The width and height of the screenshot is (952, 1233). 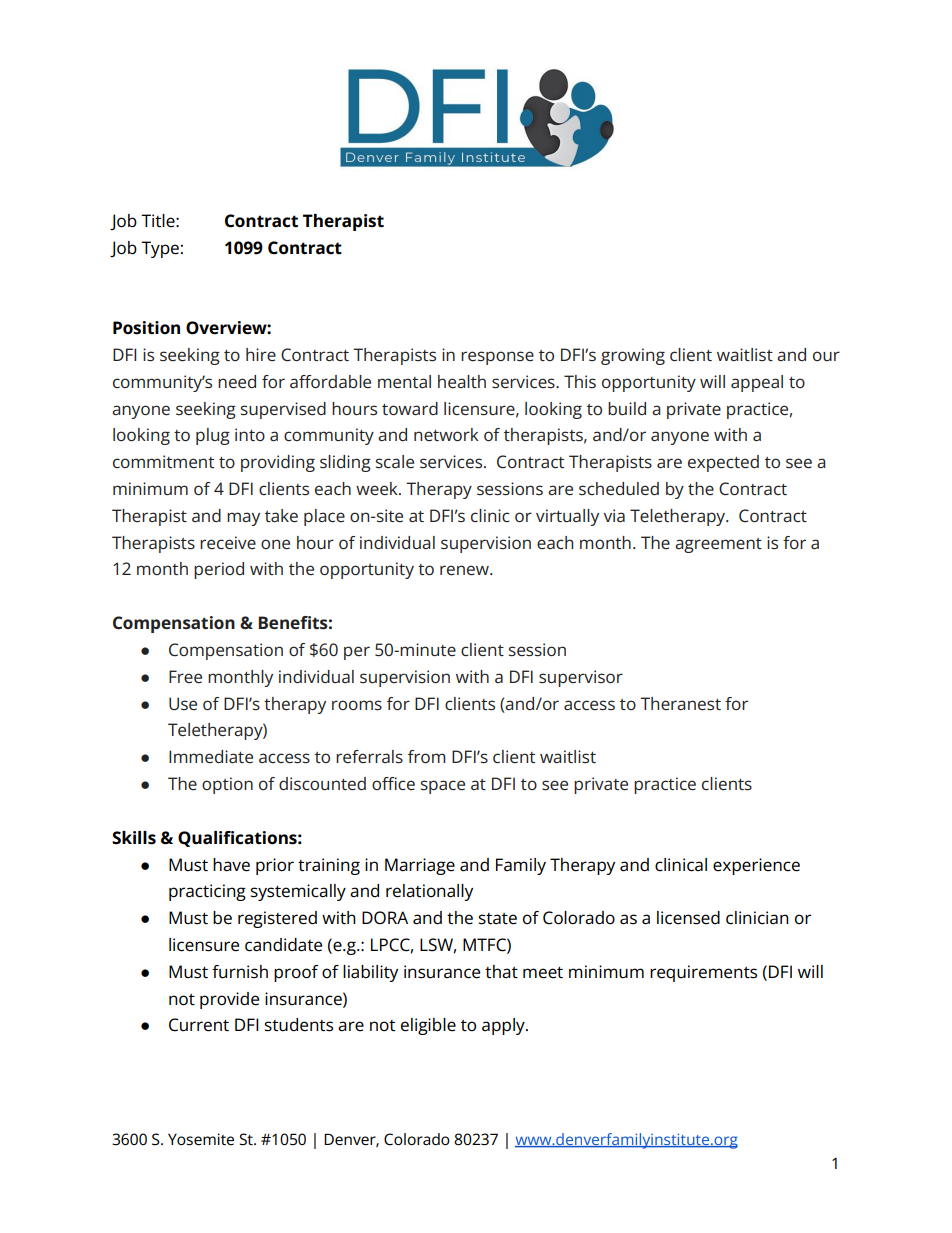 What do you see at coordinates (581, 678) in the screenshot?
I see `supervisor` at bounding box center [581, 678].
